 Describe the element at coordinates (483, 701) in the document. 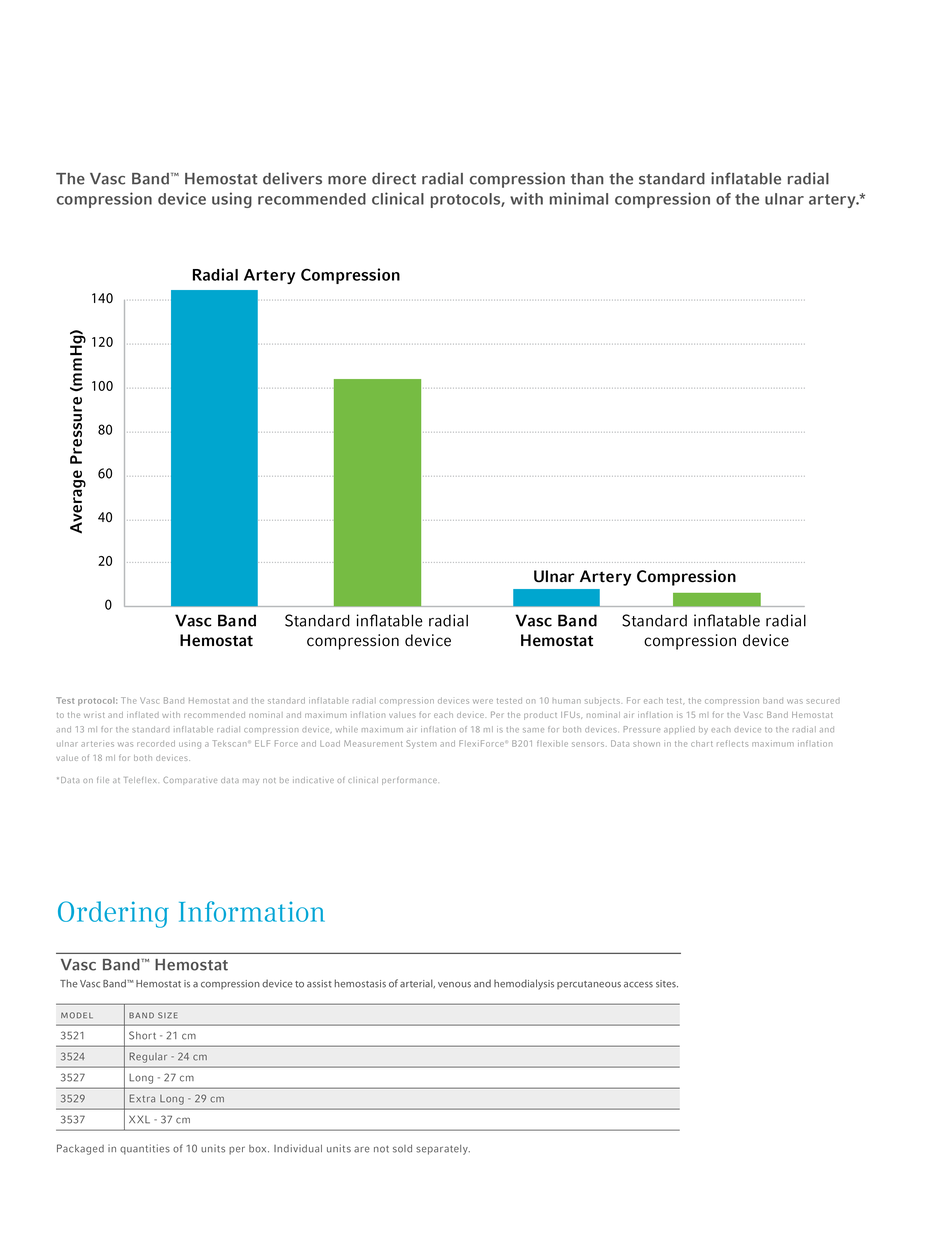

I see `were` at that location.
